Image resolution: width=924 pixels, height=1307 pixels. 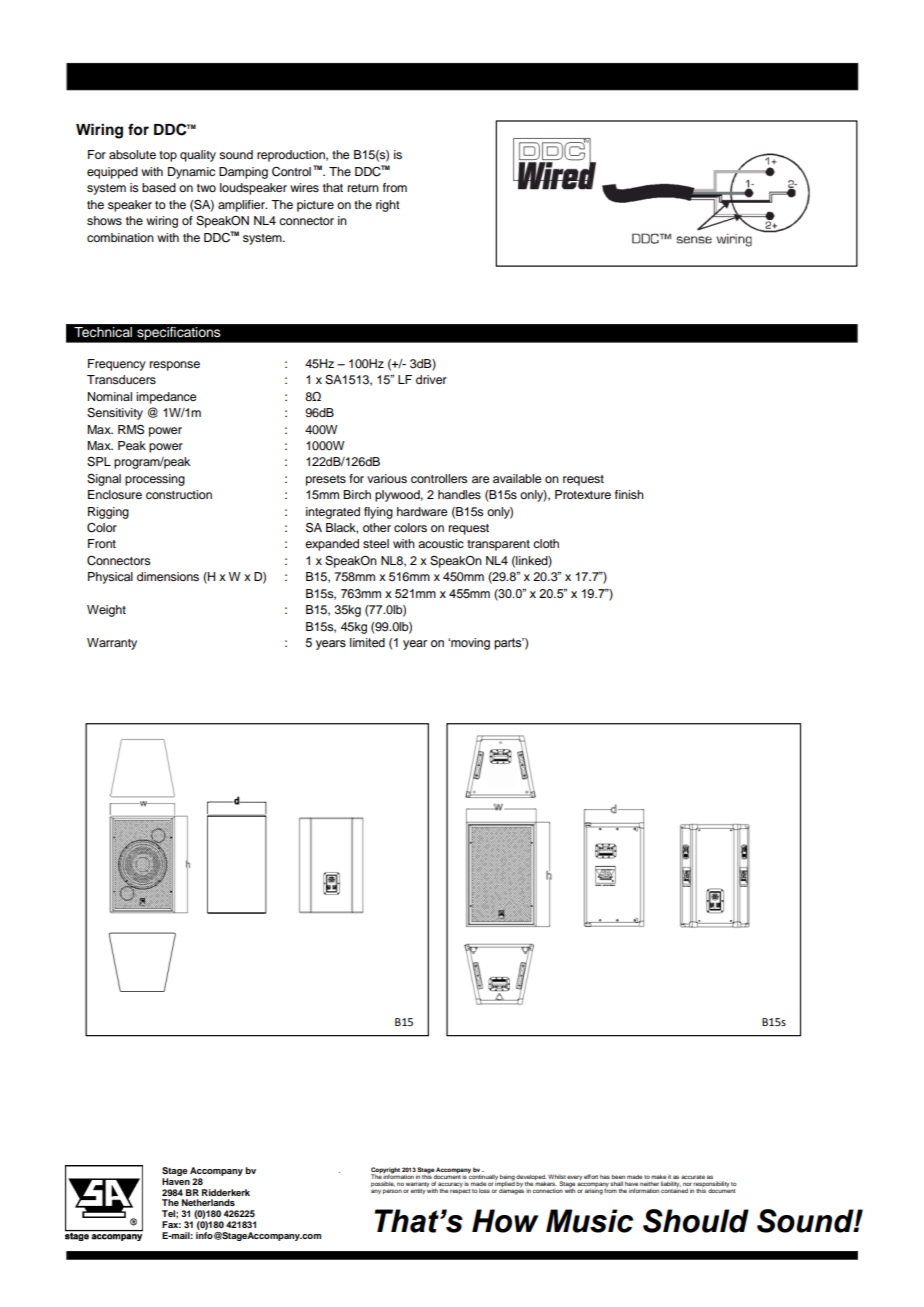 What do you see at coordinates (431, 379) in the page?
I see `driver` at bounding box center [431, 379].
